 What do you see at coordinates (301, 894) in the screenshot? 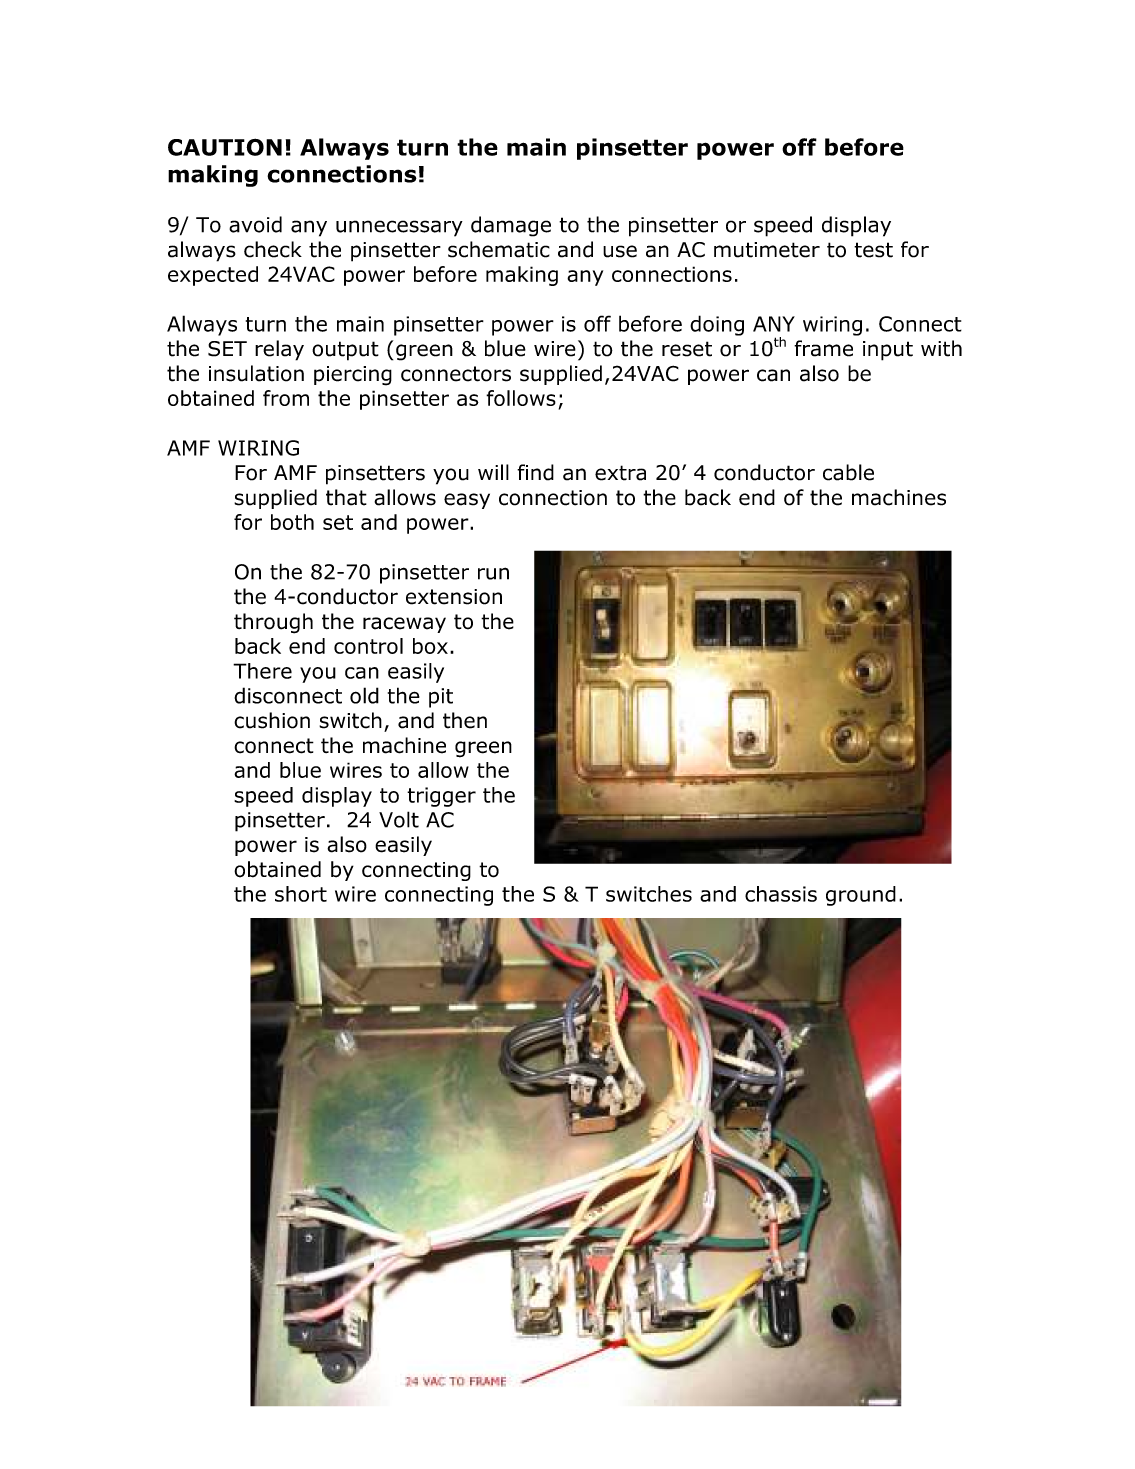
I see `short` at bounding box center [301, 894].
